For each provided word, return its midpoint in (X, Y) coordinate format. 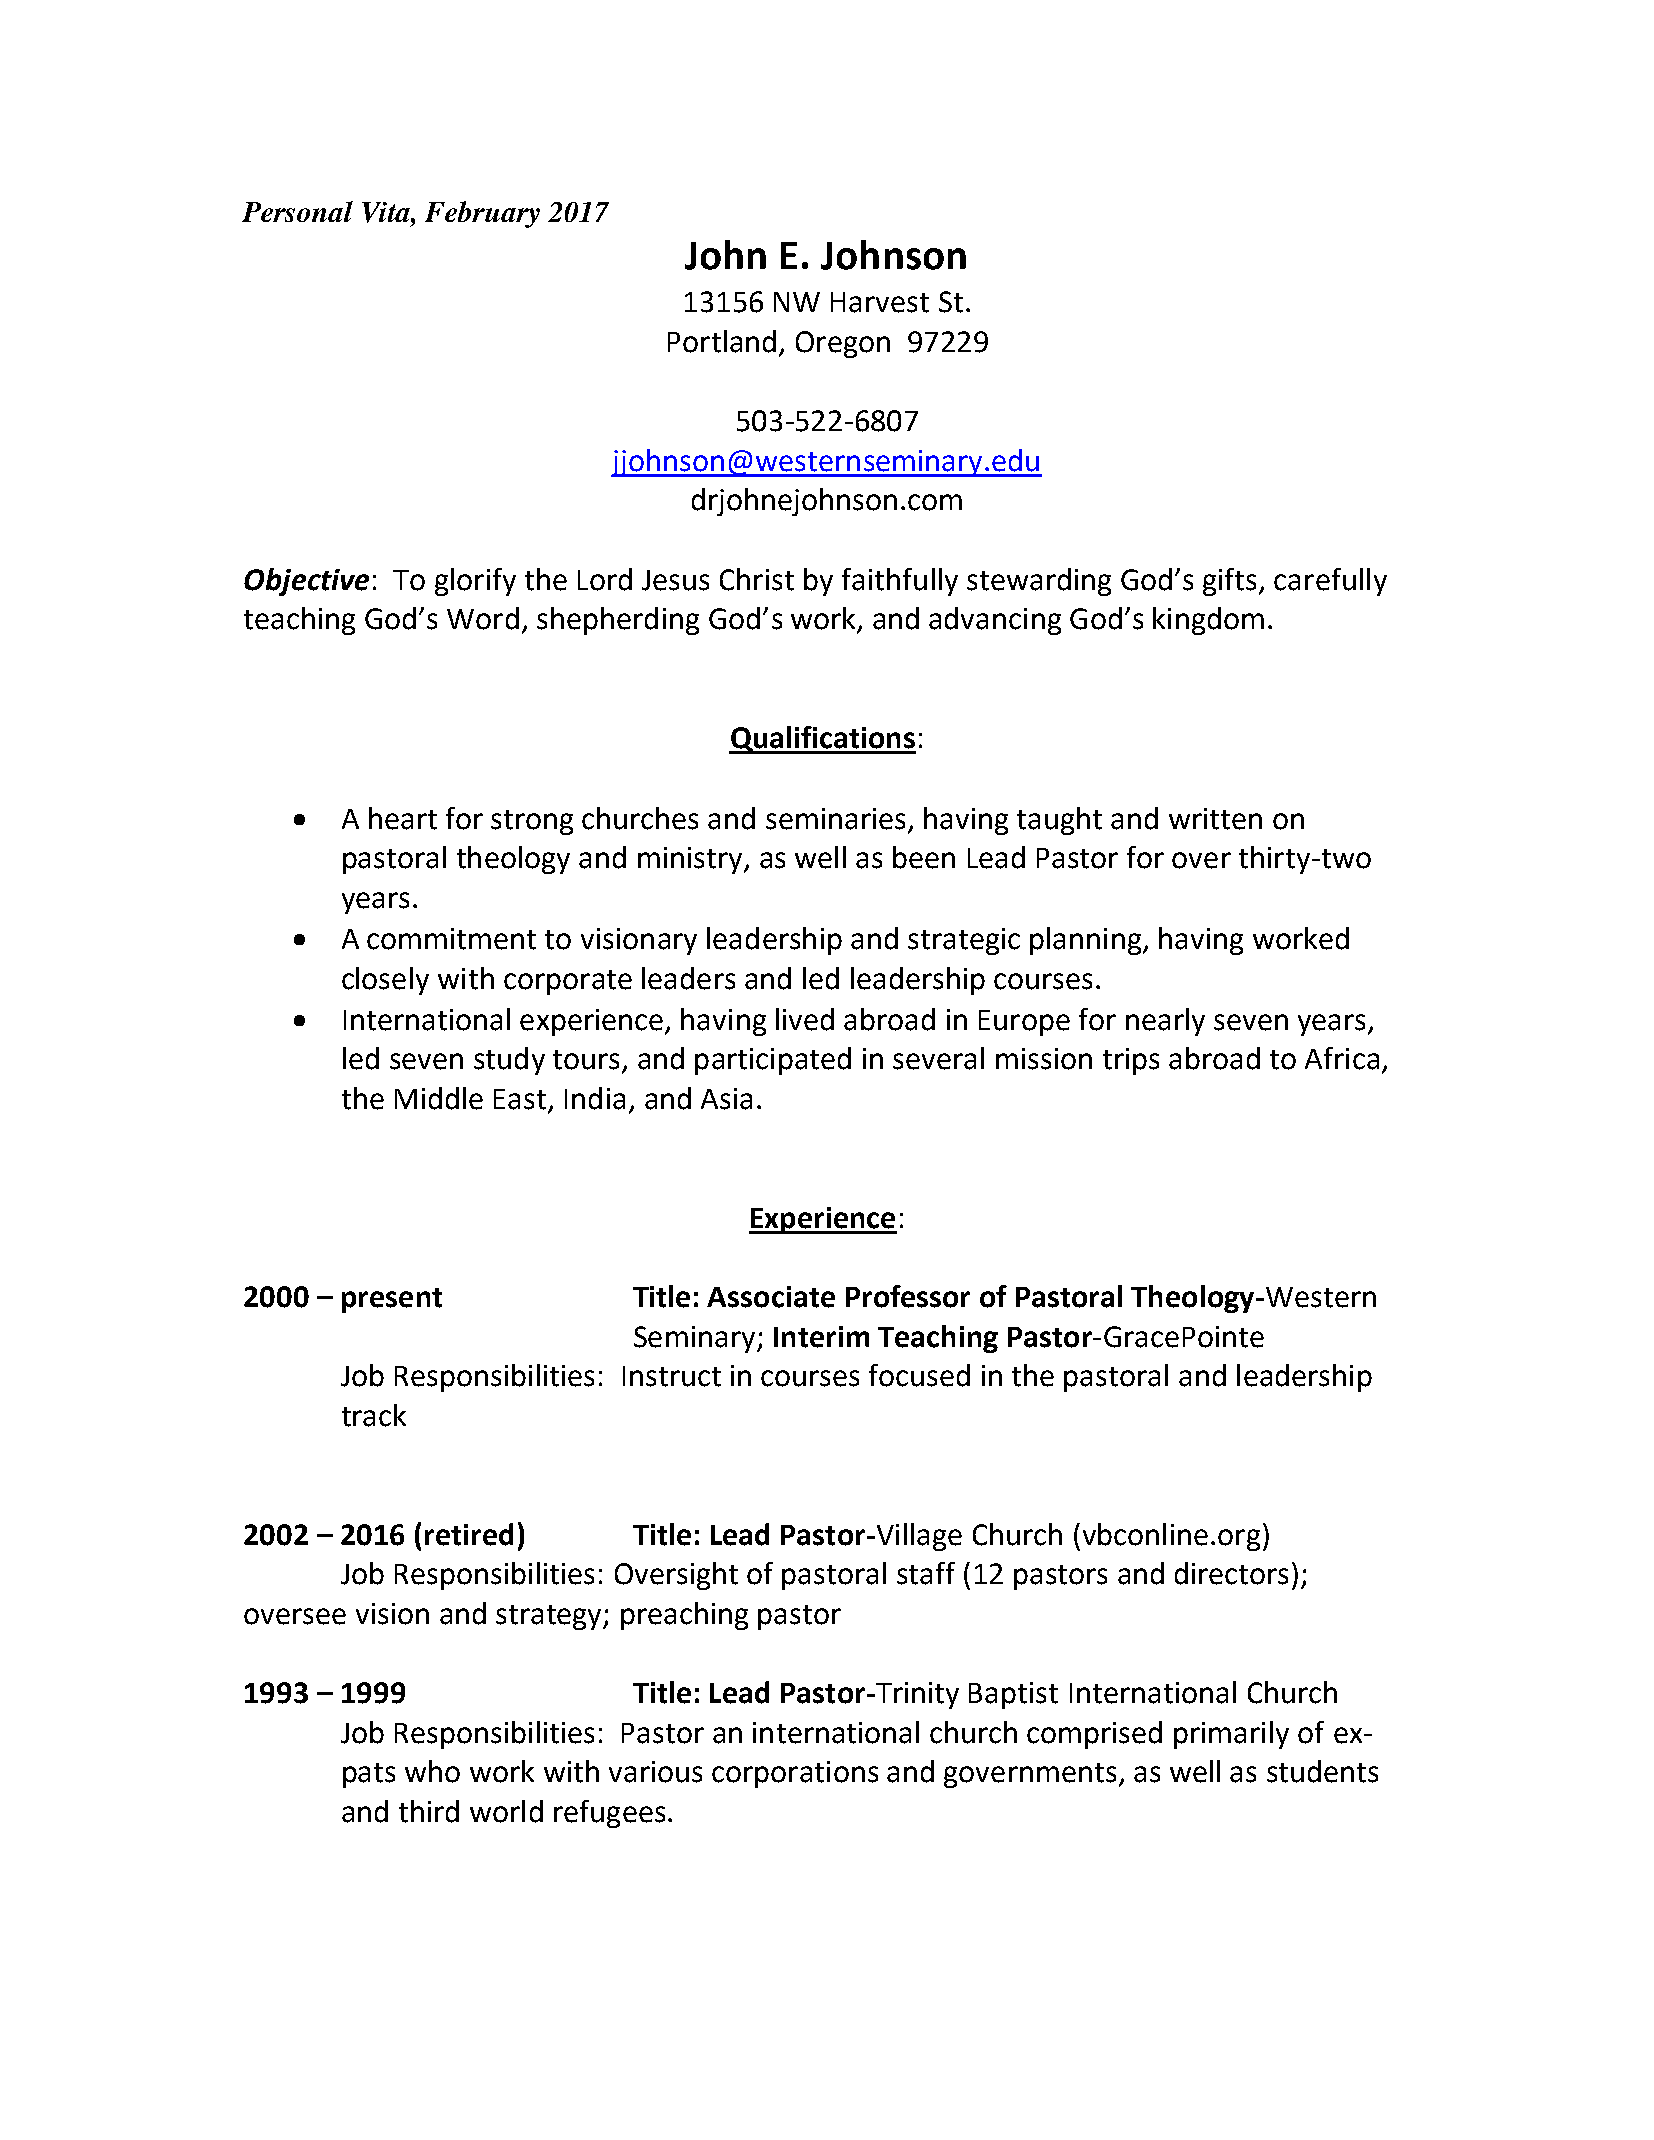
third (429, 1811)
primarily (1231, 1735)
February (482, 214)
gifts (1231, 582)
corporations (795, 1774)
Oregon (843, 344)
